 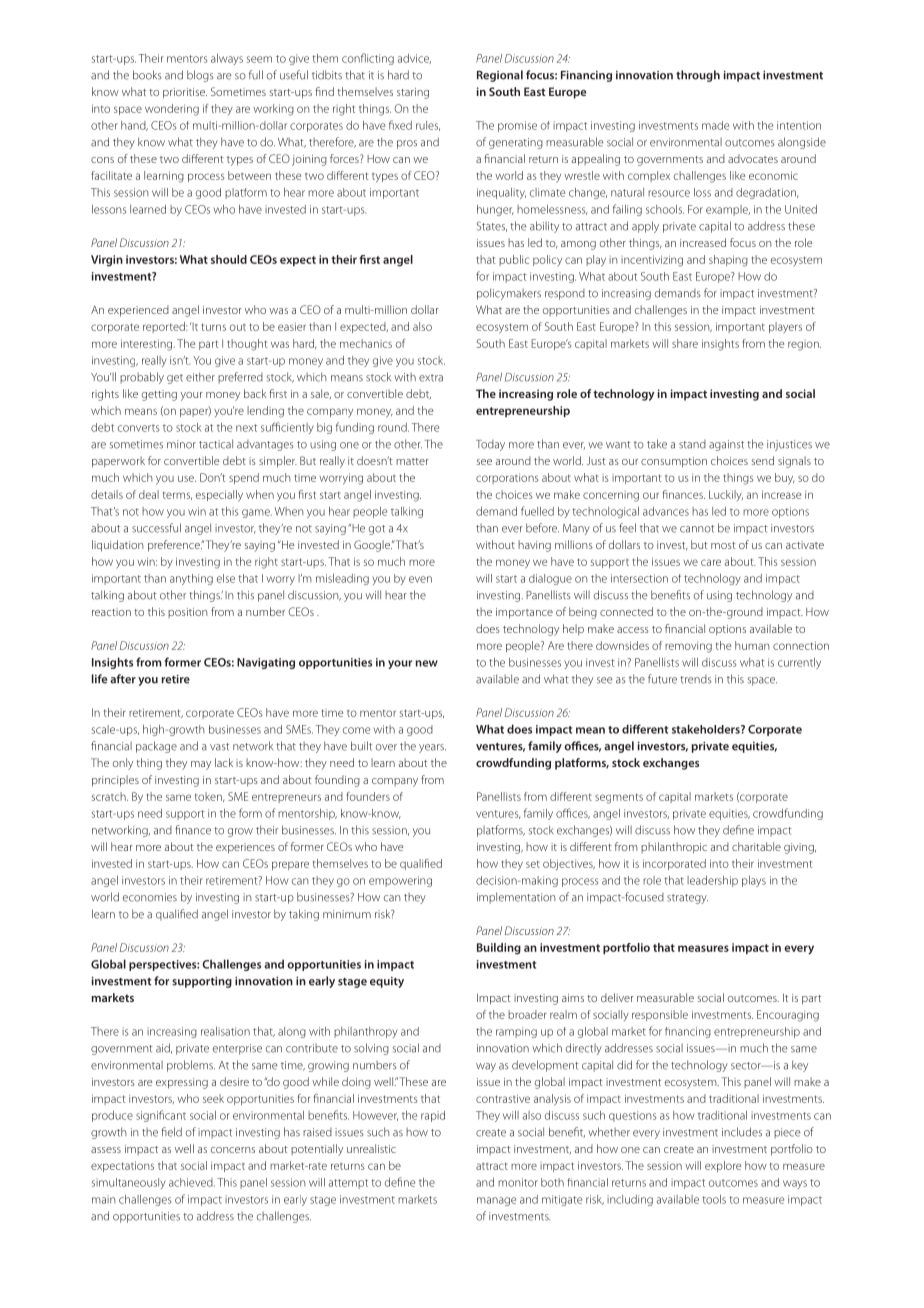 I want to click on share, so click(x=685, y=343).
